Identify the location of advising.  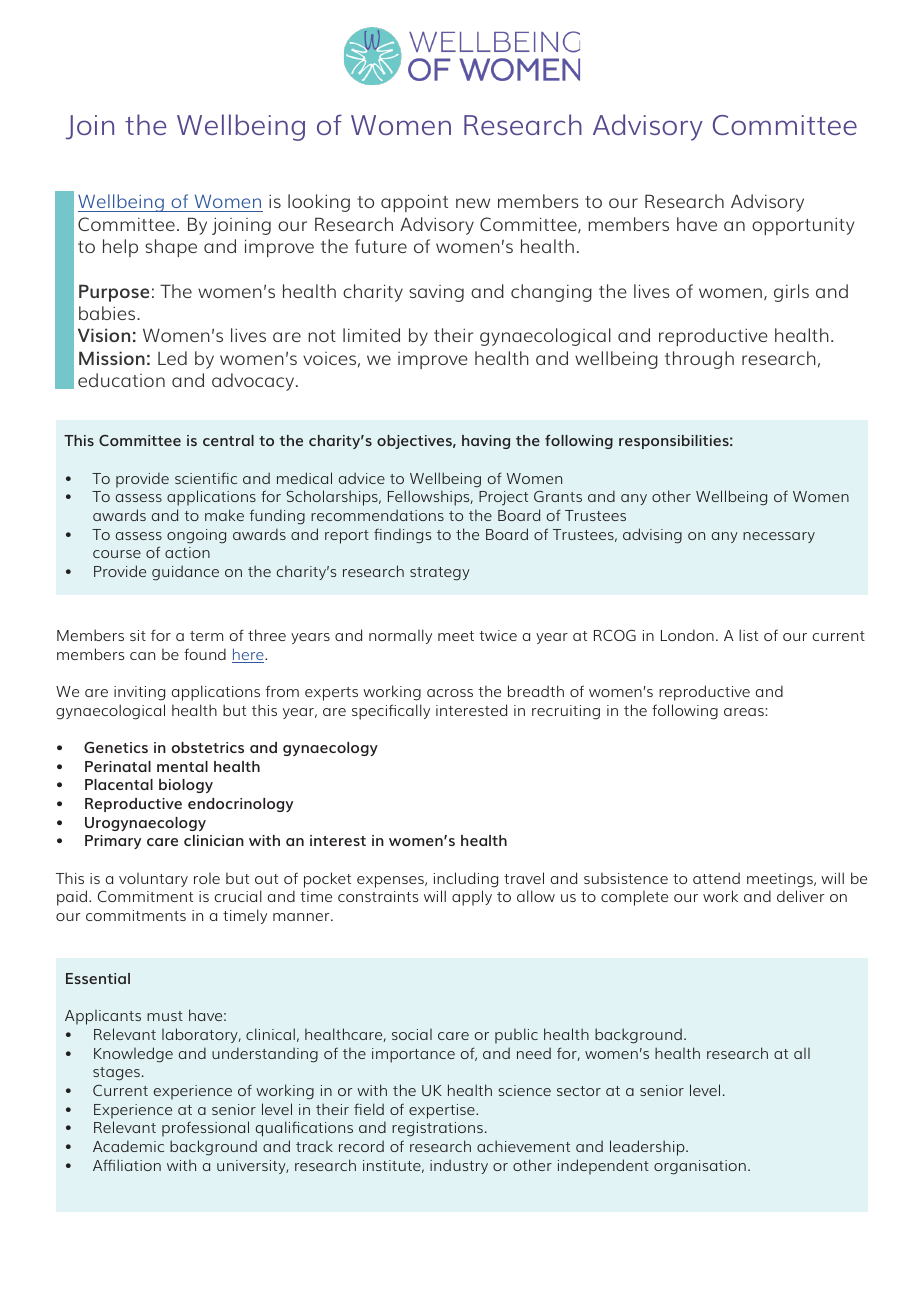
(652, 536).
